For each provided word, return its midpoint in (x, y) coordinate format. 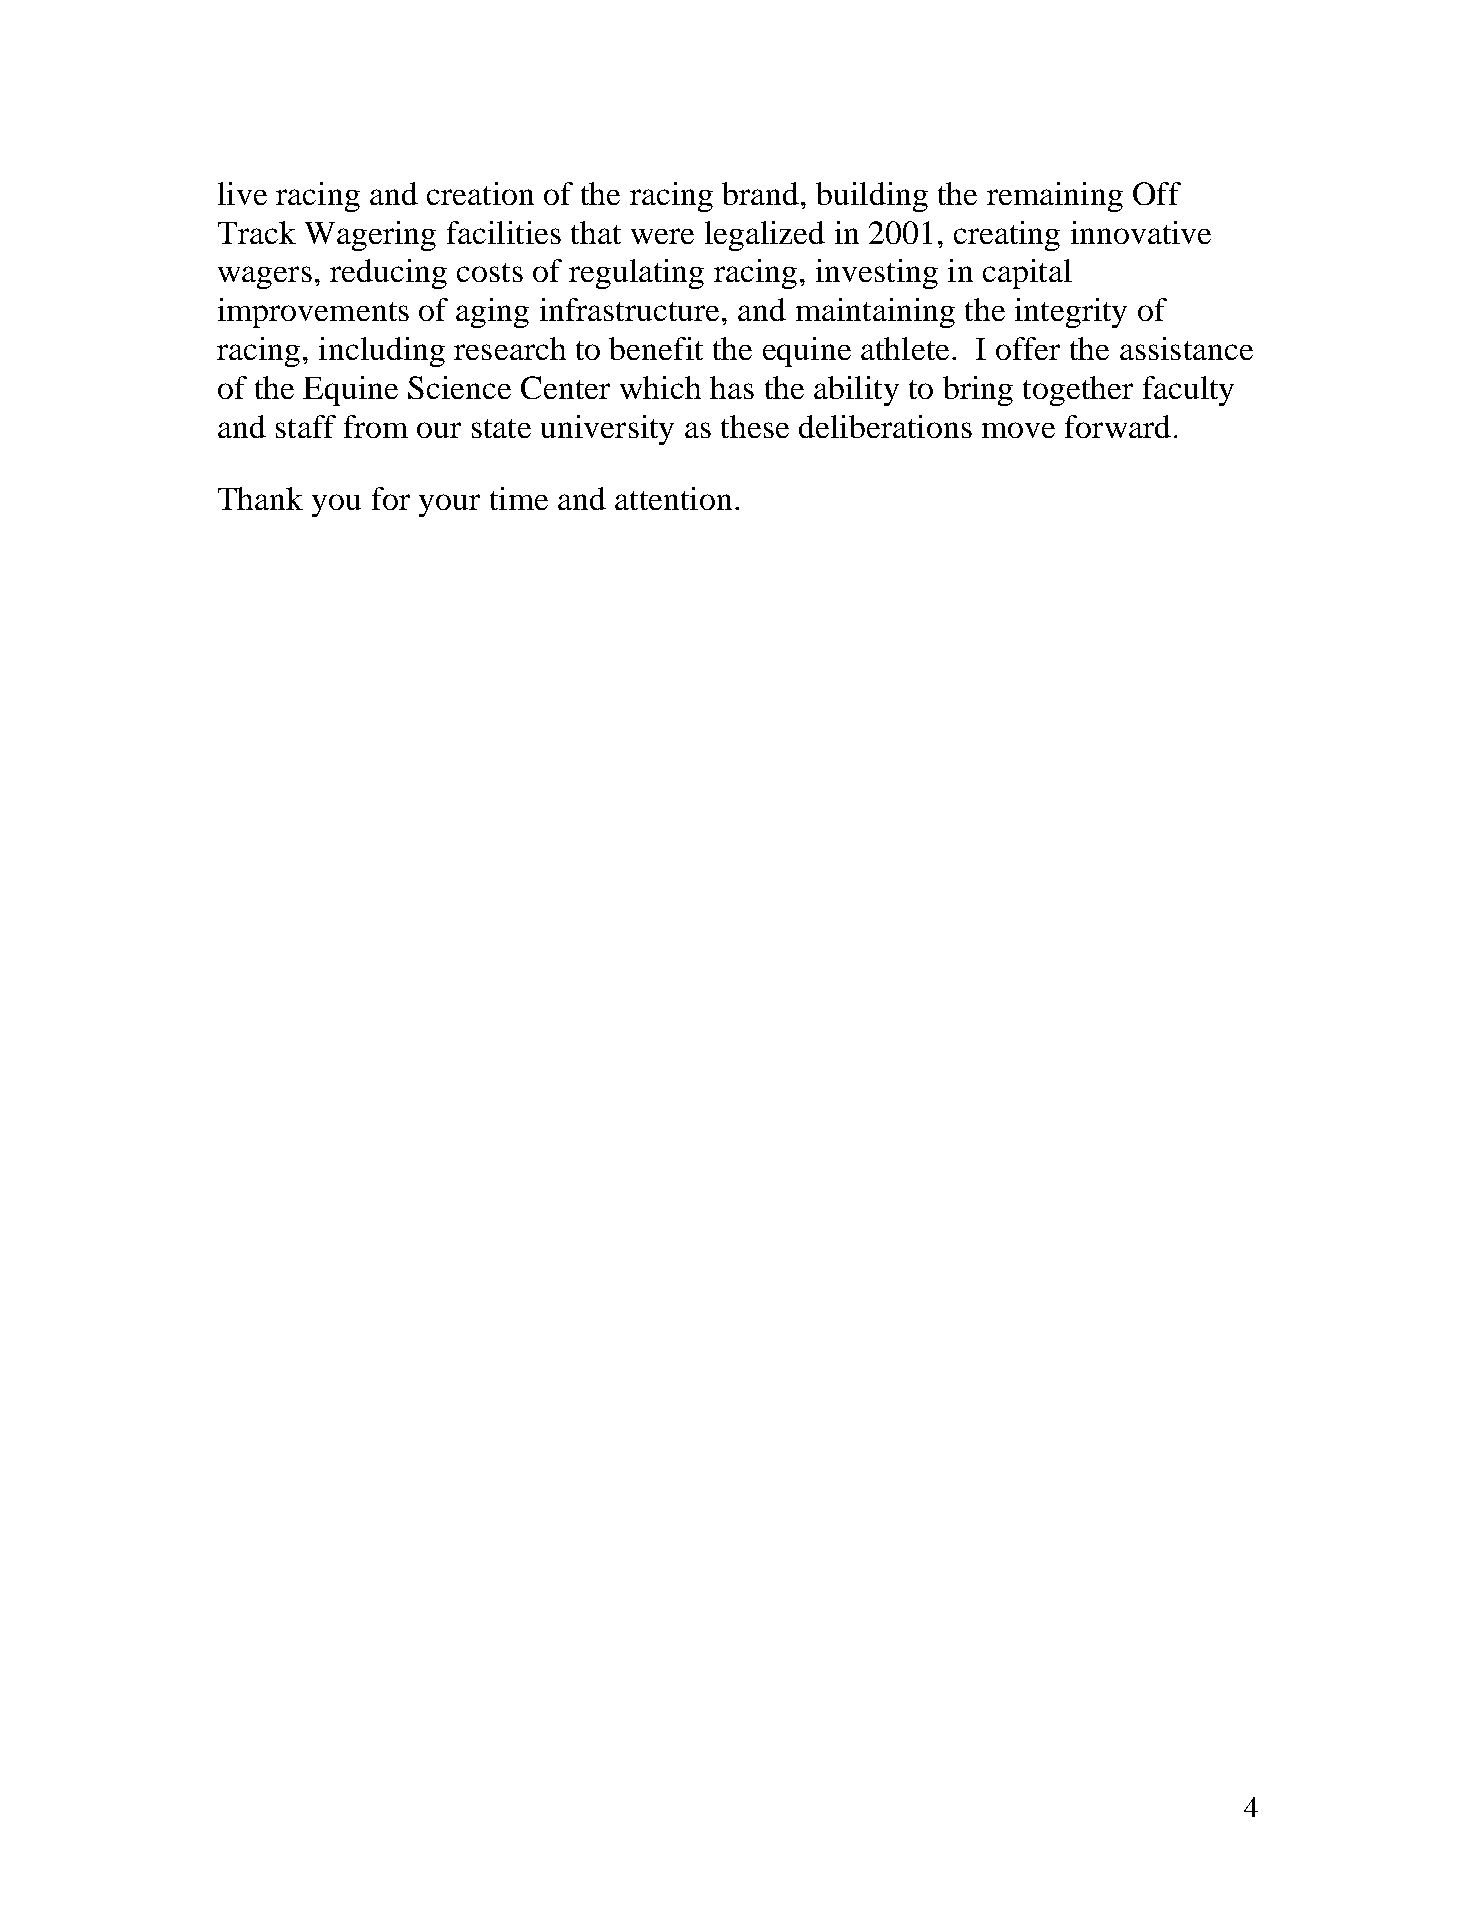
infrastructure (629, 309)
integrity (1071, 313)
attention (673, 498)
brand (760, 193)
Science (459, 387)
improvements (313, 313)
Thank (260, 498)
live (242, 193)
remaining (1055, 197)
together (1078, 391)
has (732, 387)
